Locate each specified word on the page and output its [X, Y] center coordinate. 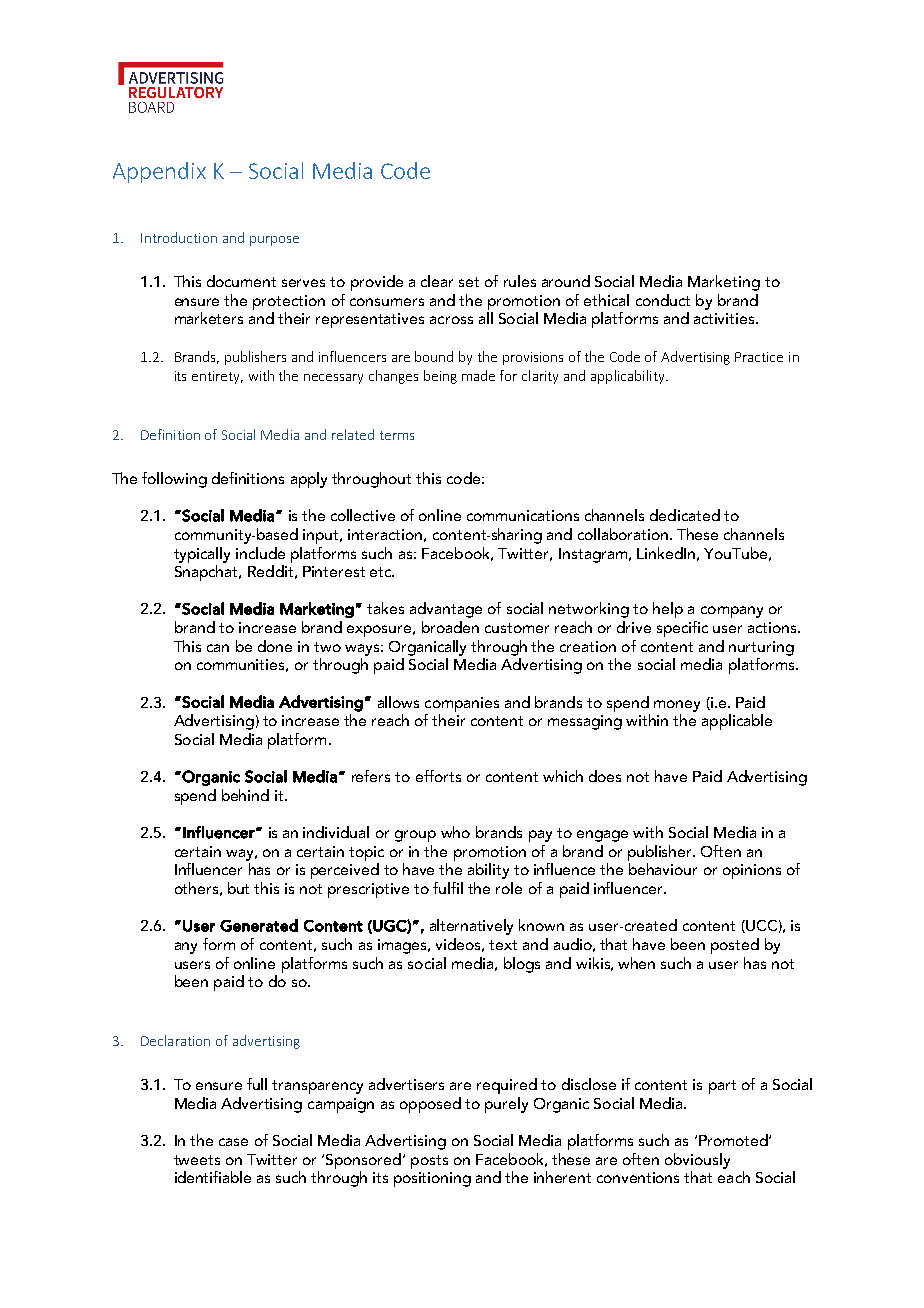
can [218, 648]
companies [462, 706]
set [469, 282]
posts [429, 1162]
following [174, 480]
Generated [259, 925]
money [677, 706]
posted [735, 946]
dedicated [685, 515]
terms [397, 435]
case [233, 1142]
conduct [663, 300]
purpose [274, 241]
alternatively [471, 927]
